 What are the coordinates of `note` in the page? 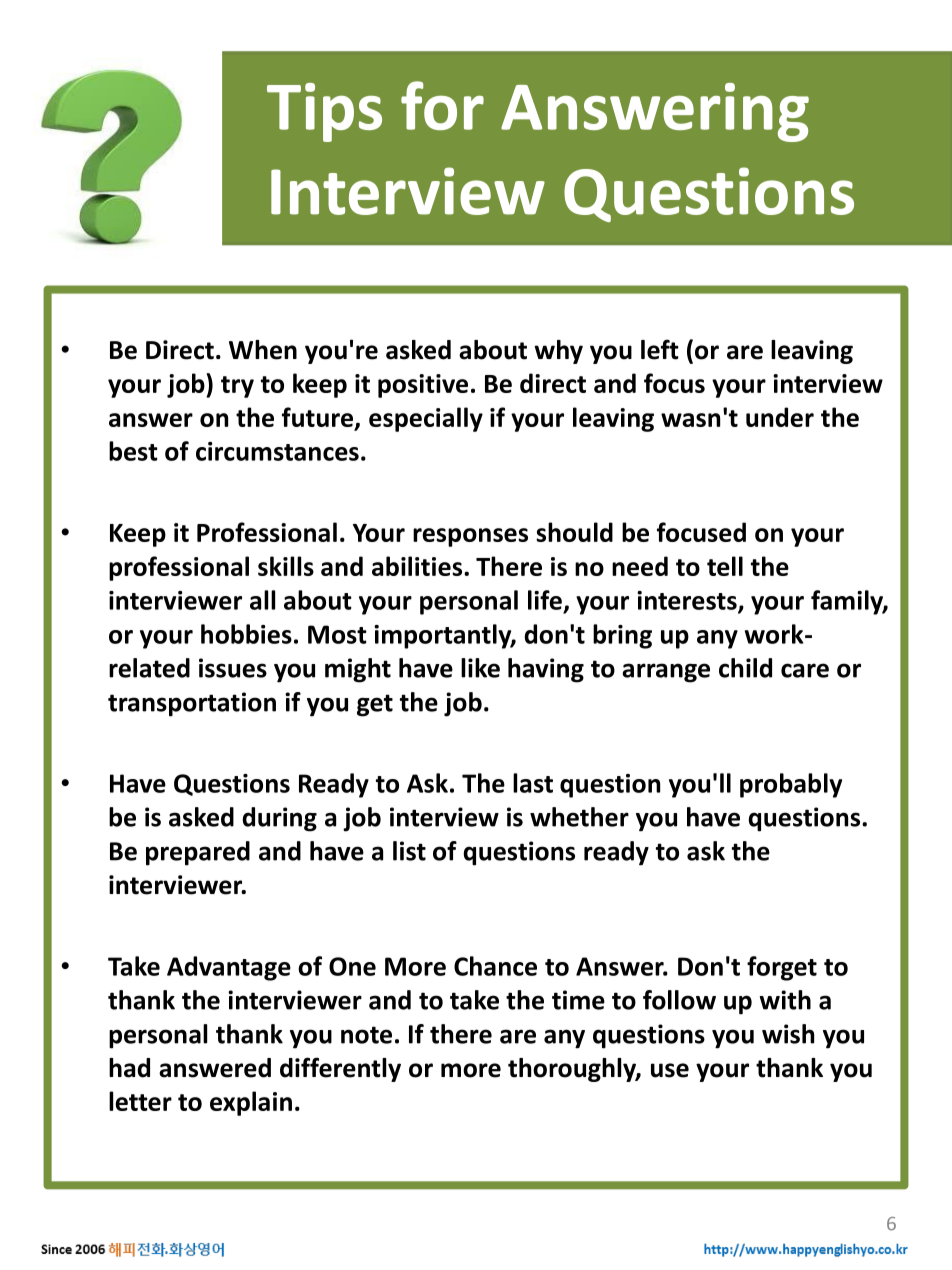 It's located at (366, 1035).
